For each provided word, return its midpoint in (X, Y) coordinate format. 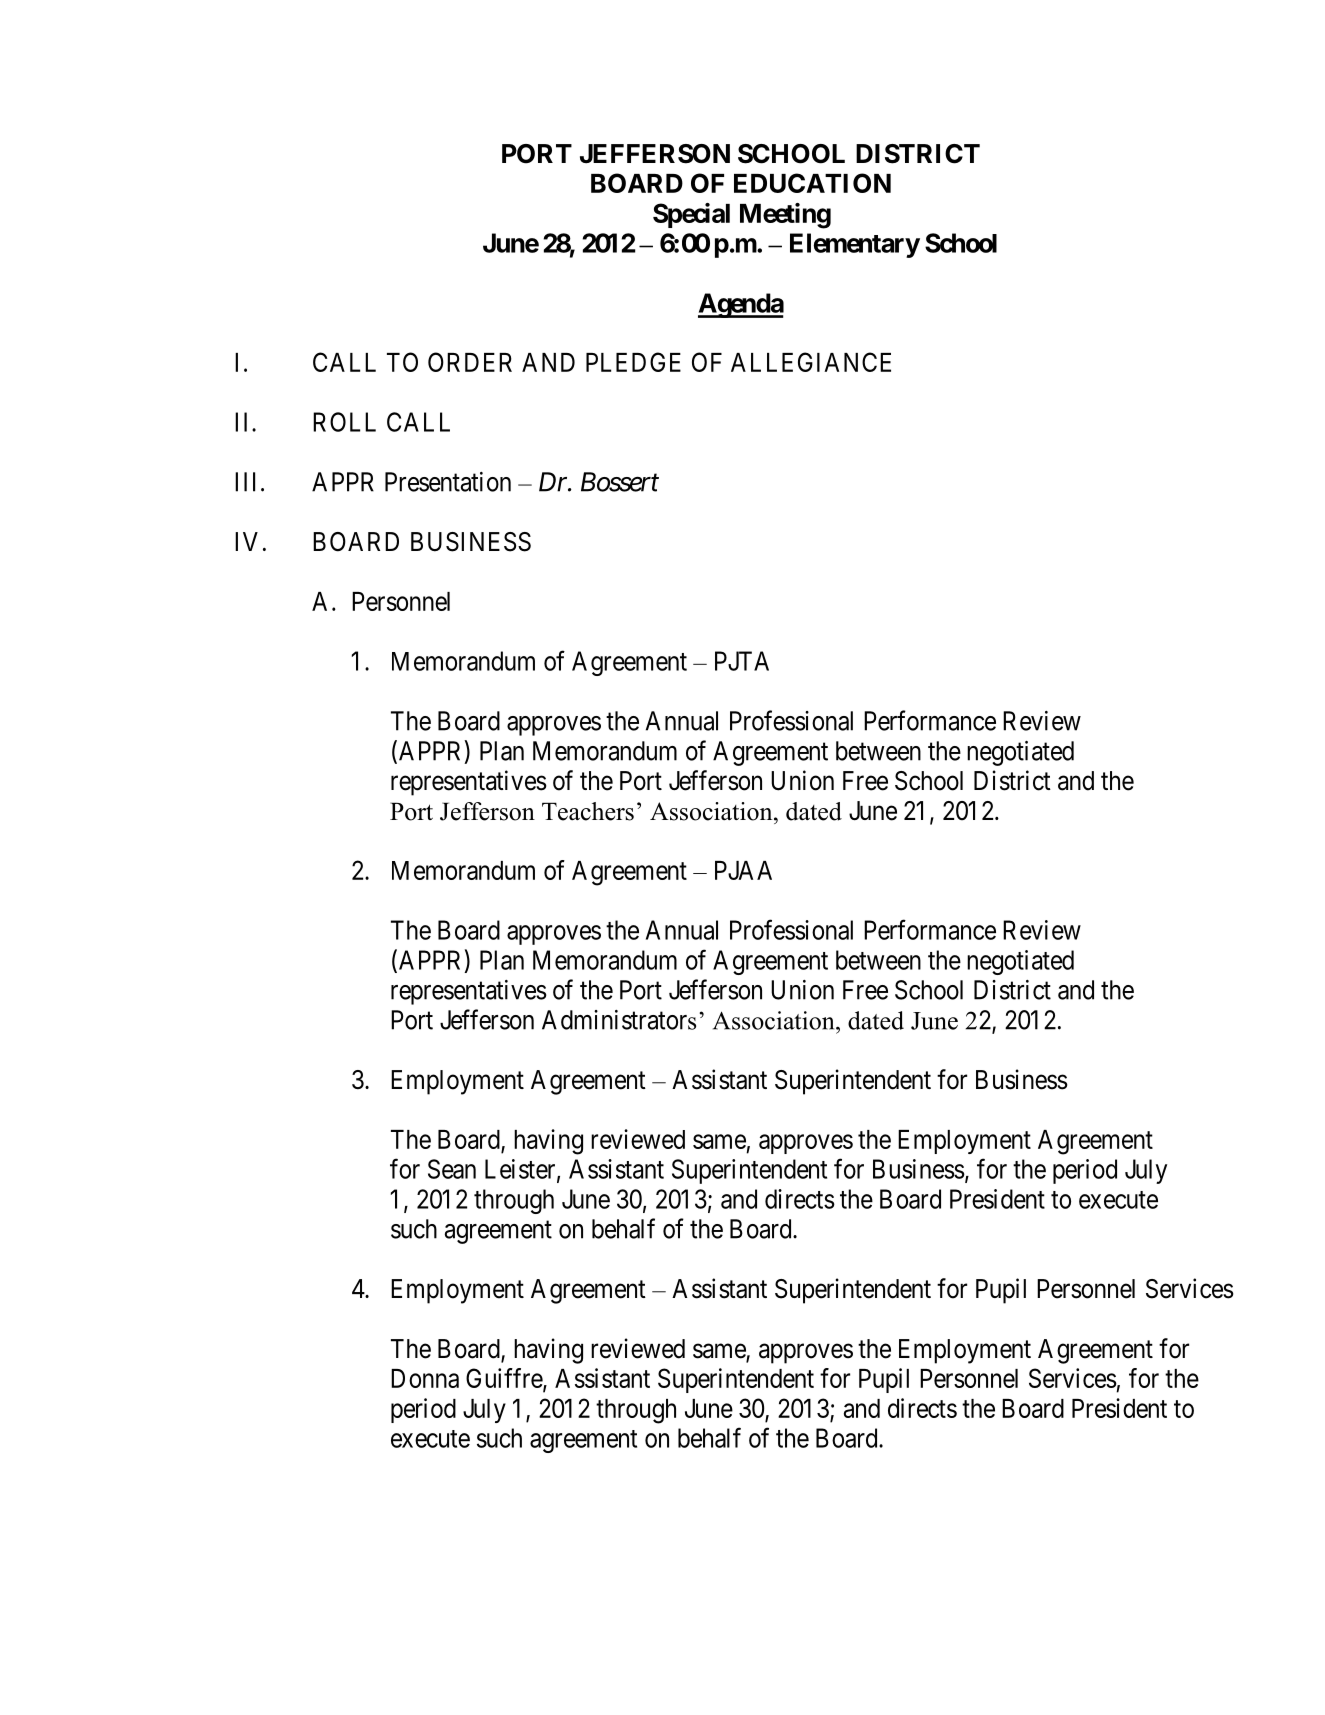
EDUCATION (812, 183)
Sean (452, 1169)
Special (691, 215)
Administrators (619, 1020)
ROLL (344, 422)
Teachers (588, 811)
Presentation (448, 482)
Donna (425, 1378)
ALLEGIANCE (811, 362)
